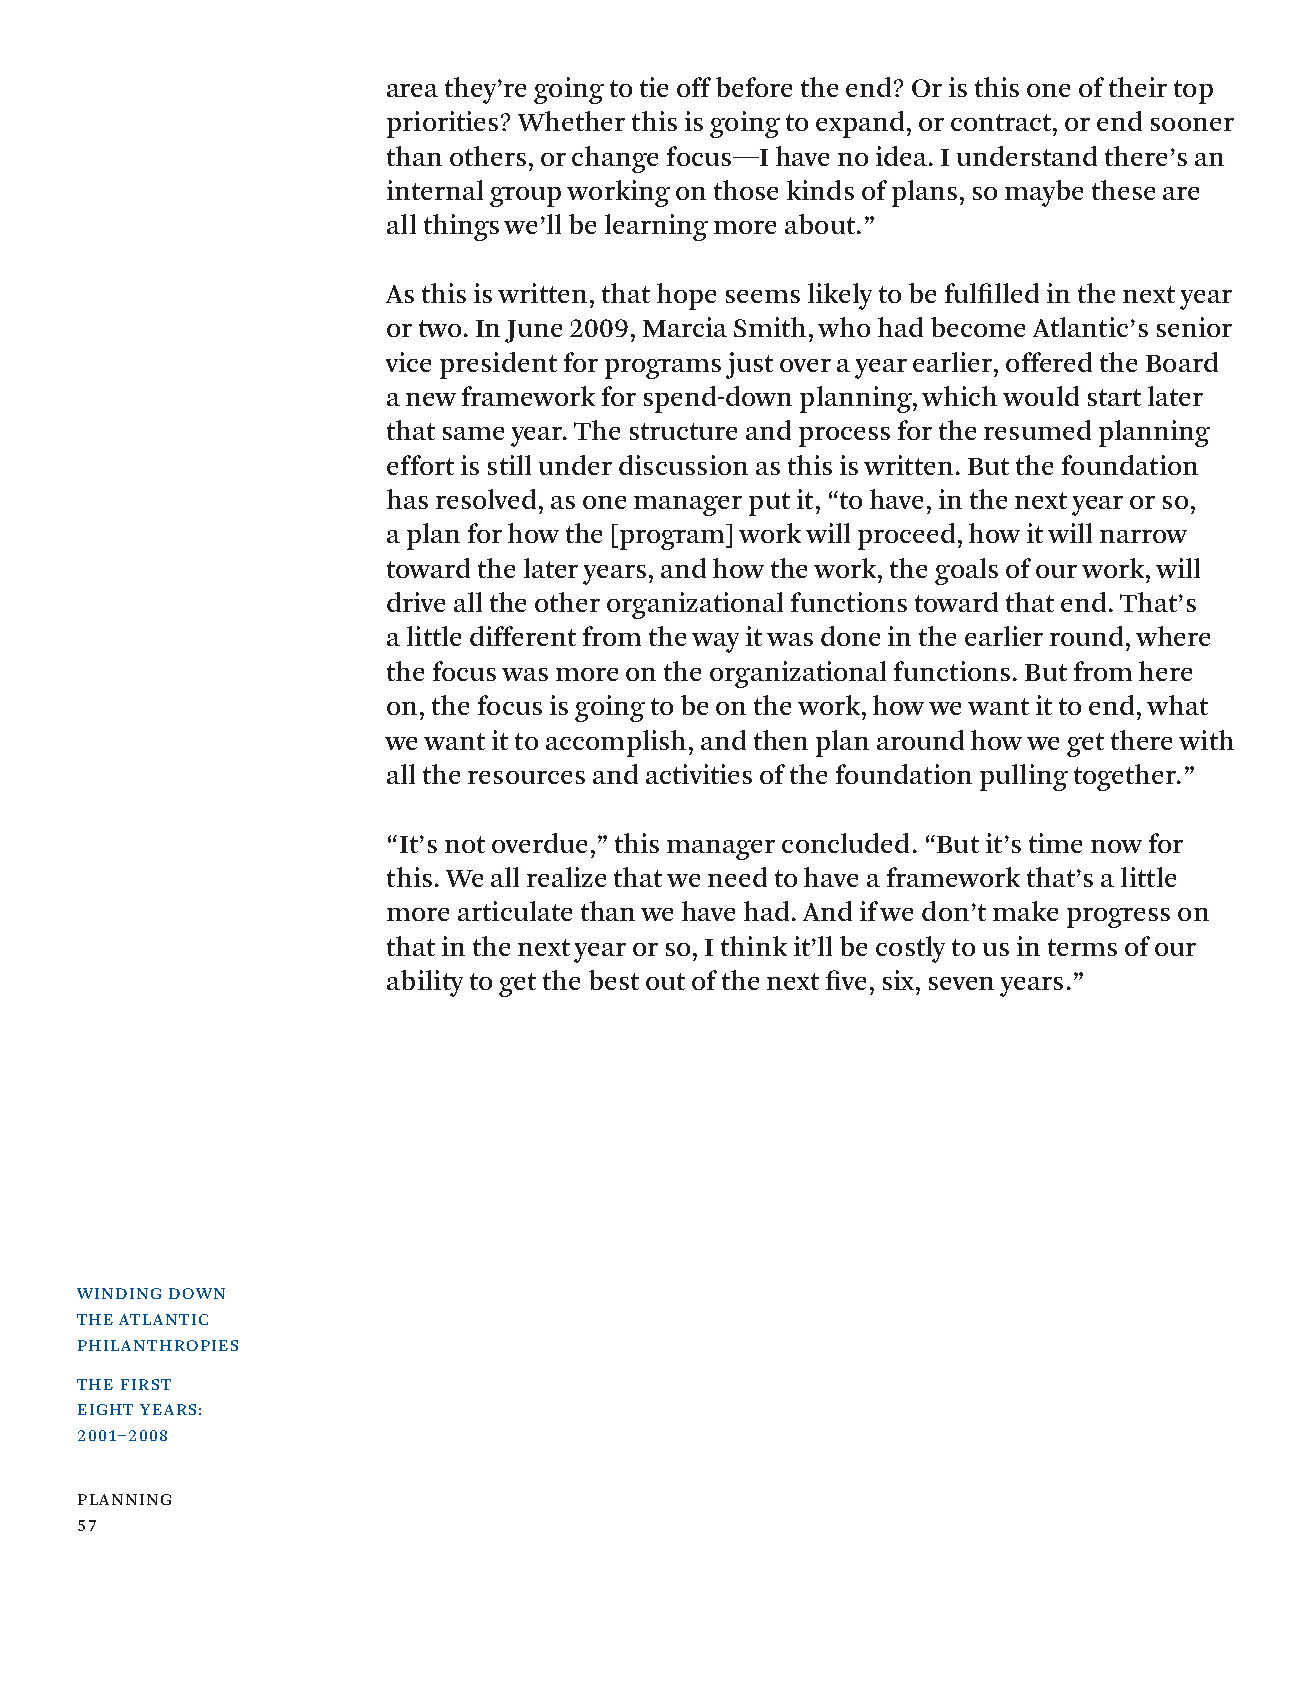 Image resolution: width=1314 pixels, height=1700 pixels. I want to click on structure, so click(683, 431).
